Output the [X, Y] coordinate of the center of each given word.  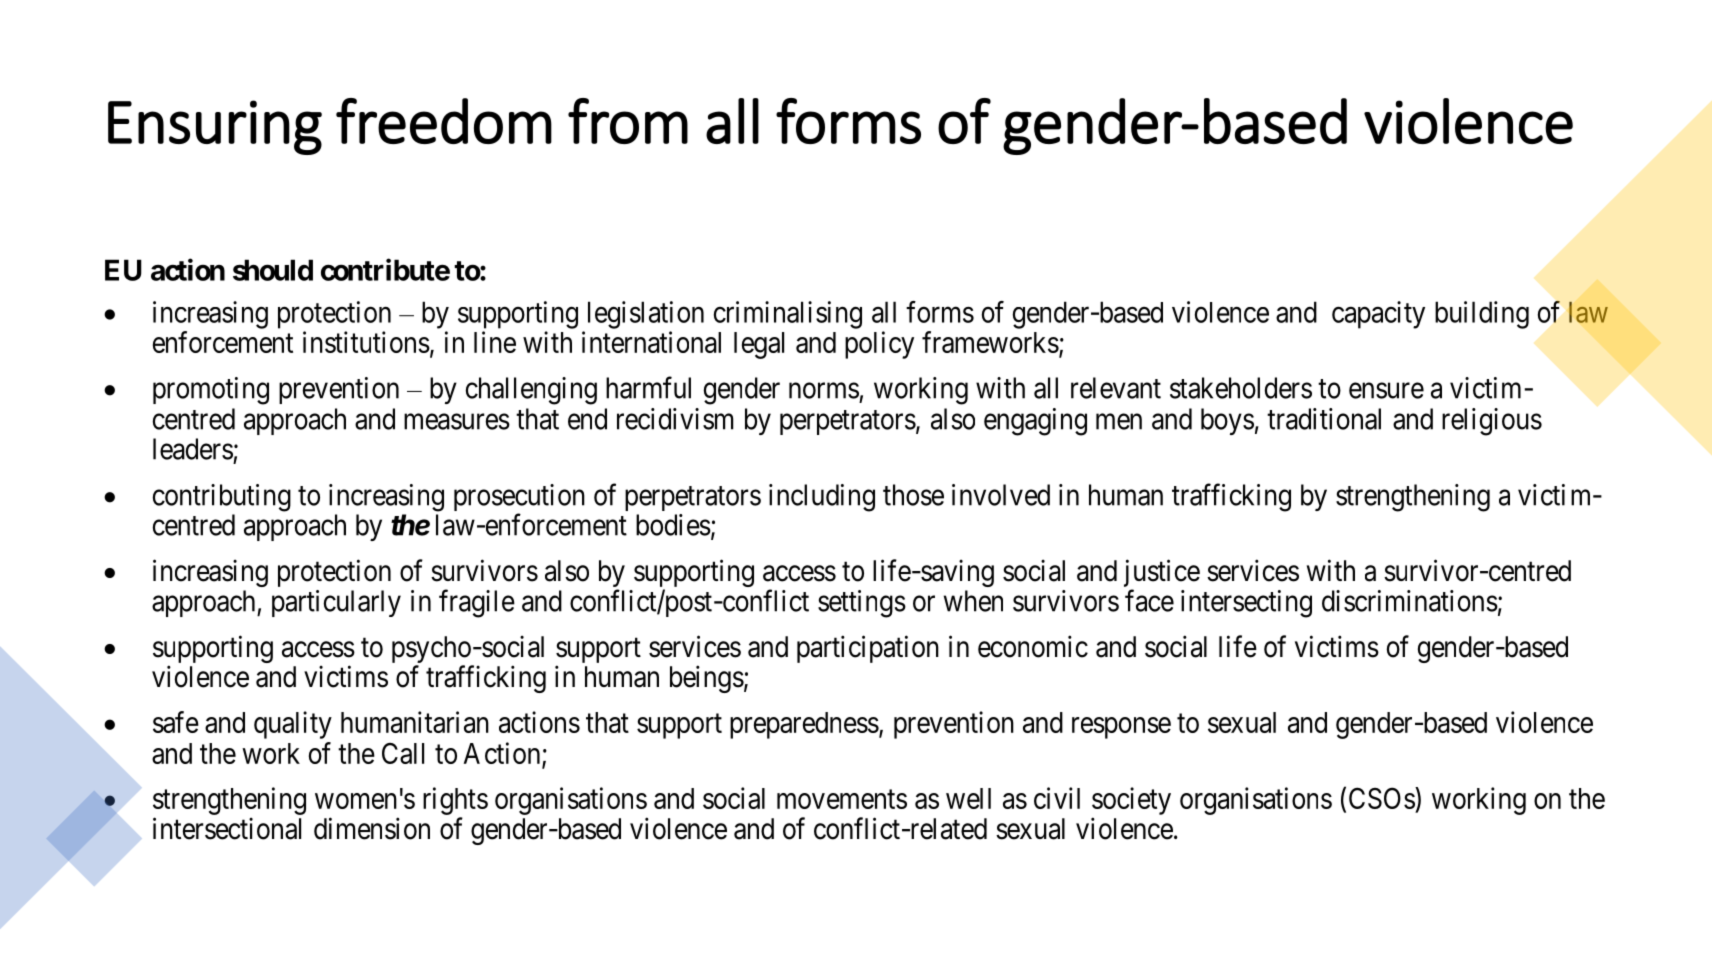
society [1131, 801]
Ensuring [215, 127]
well [968, 798]
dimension [372, 828]
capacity [1378, 315]
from [628, 121]
